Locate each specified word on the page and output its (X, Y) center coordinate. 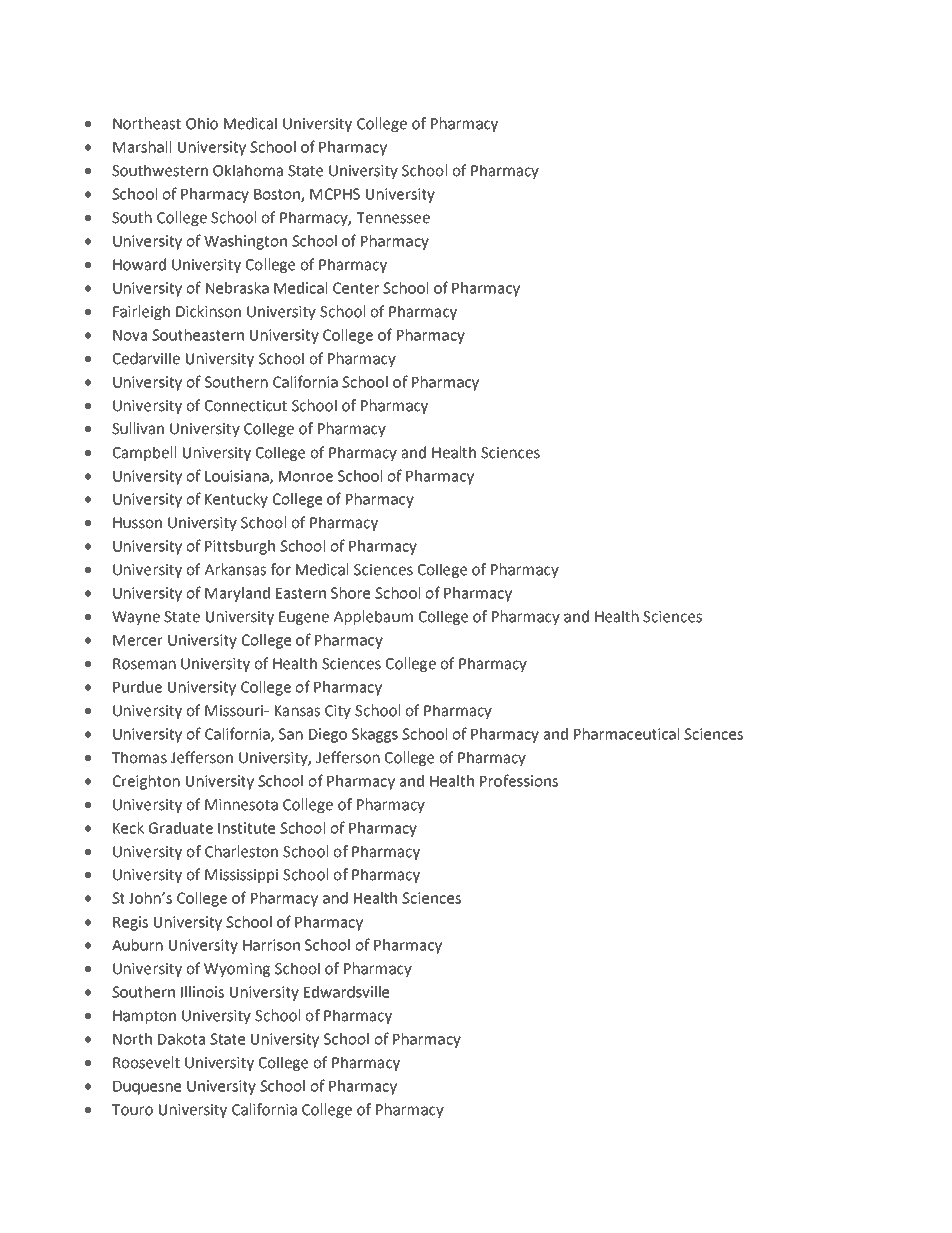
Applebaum (373, 617)
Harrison (271, 945)
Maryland (237, 594)
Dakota (181, 1039)
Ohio (202, 123)
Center (356, 288)
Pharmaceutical (626, 734)
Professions (519, 780)
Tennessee (393, 218)
